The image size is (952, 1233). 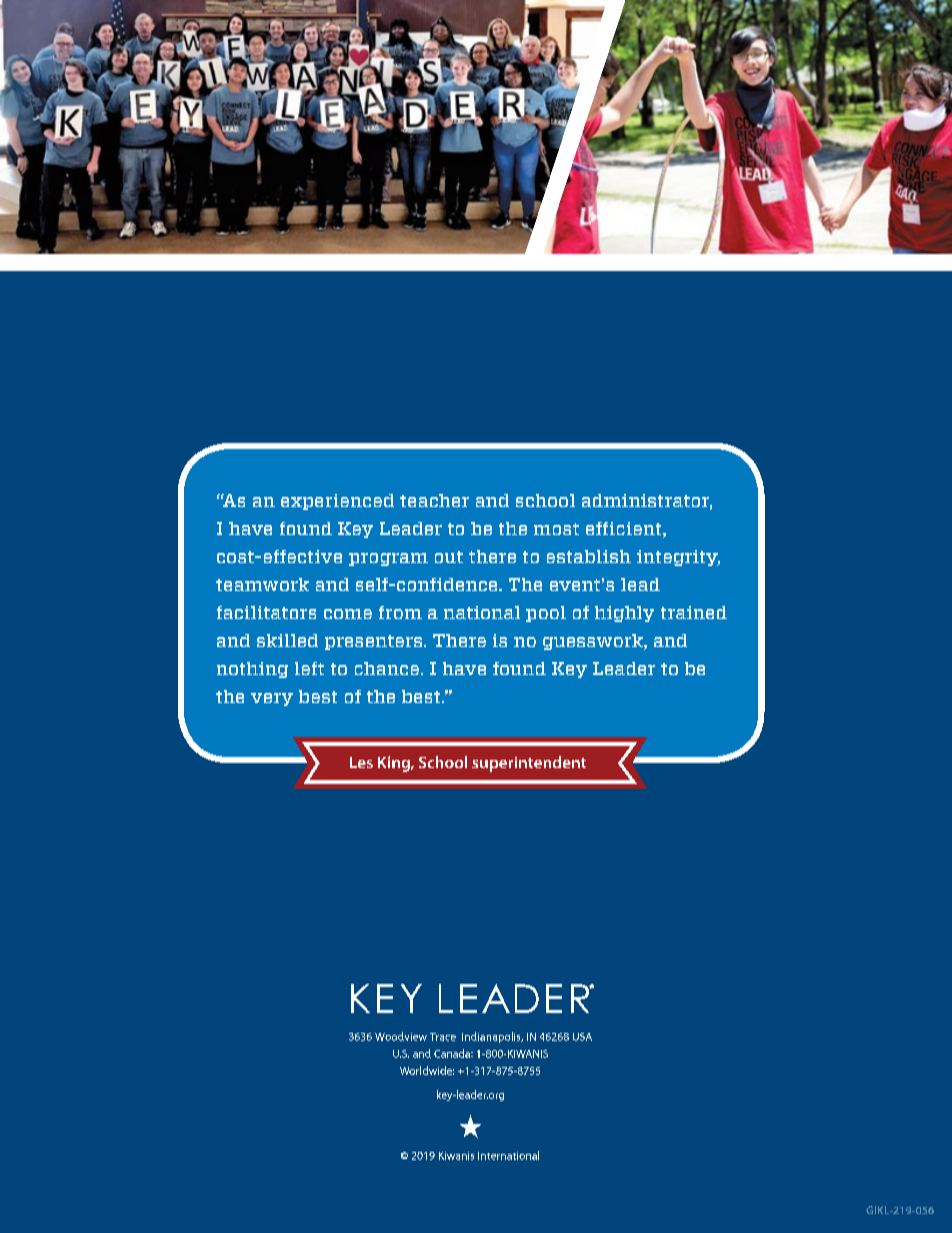 What do you see at coordinates (427, 1070) in the screenshot?
I see `Worldwide` at bounding box center [427, 1070].
